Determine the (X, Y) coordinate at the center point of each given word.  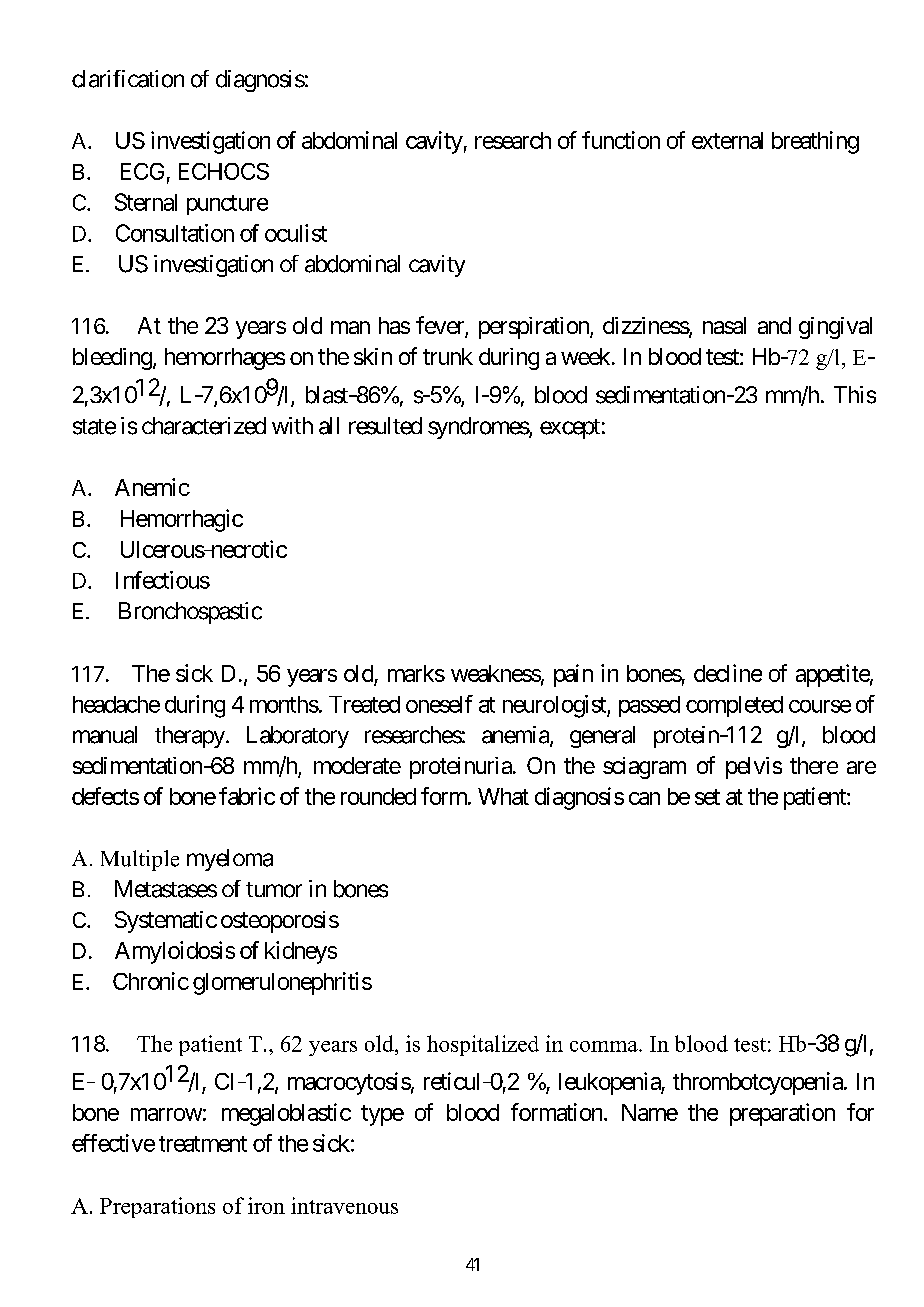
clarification (128, 79)
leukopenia (610, 1083)
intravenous (344, 1205)
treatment (203, 1144)
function (621, 140)
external (727, 140)
